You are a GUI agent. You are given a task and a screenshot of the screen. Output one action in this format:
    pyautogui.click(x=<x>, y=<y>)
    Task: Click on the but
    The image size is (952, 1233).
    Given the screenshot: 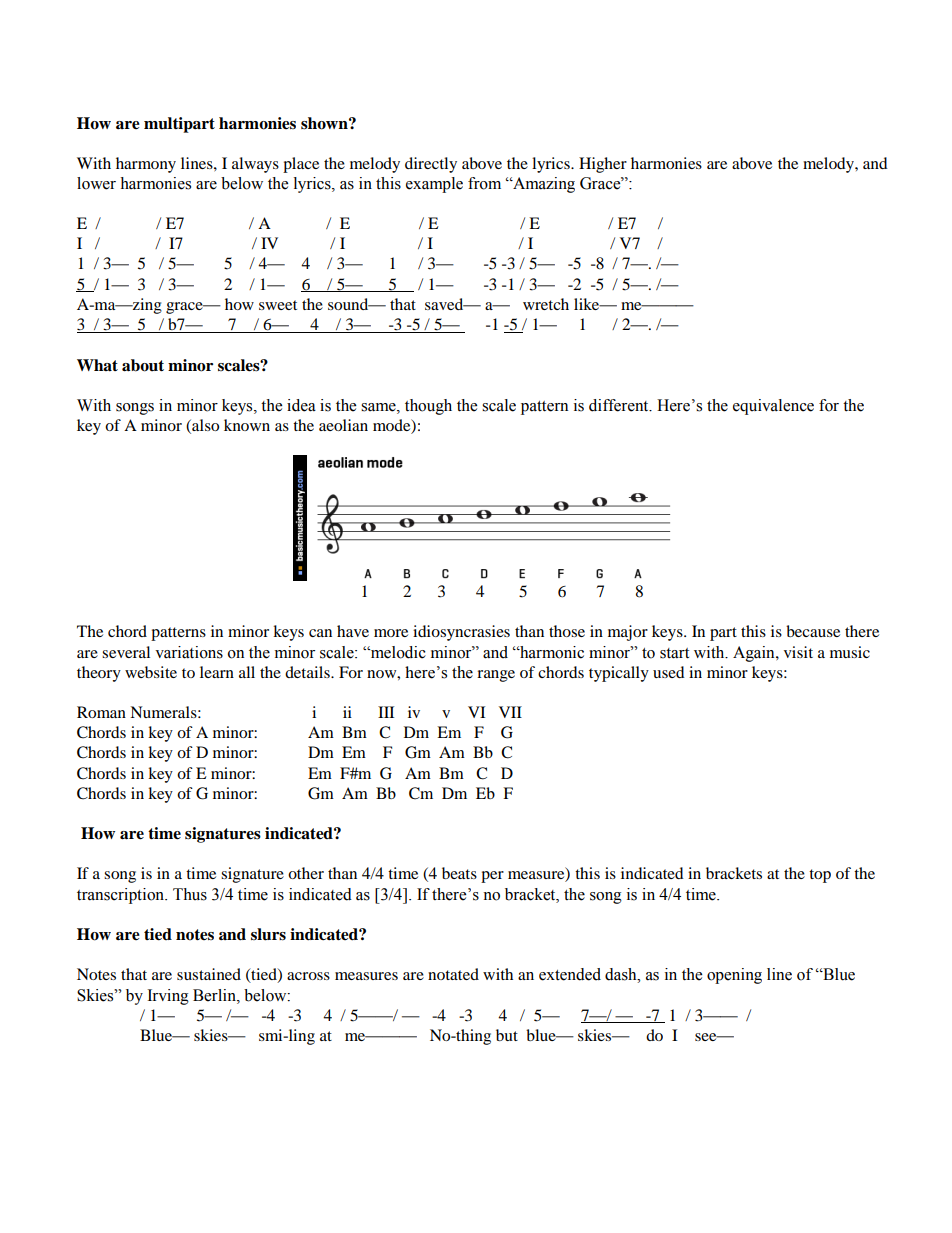 What is the action you would take?
    pyautogui.click(x=507, y=1035)
